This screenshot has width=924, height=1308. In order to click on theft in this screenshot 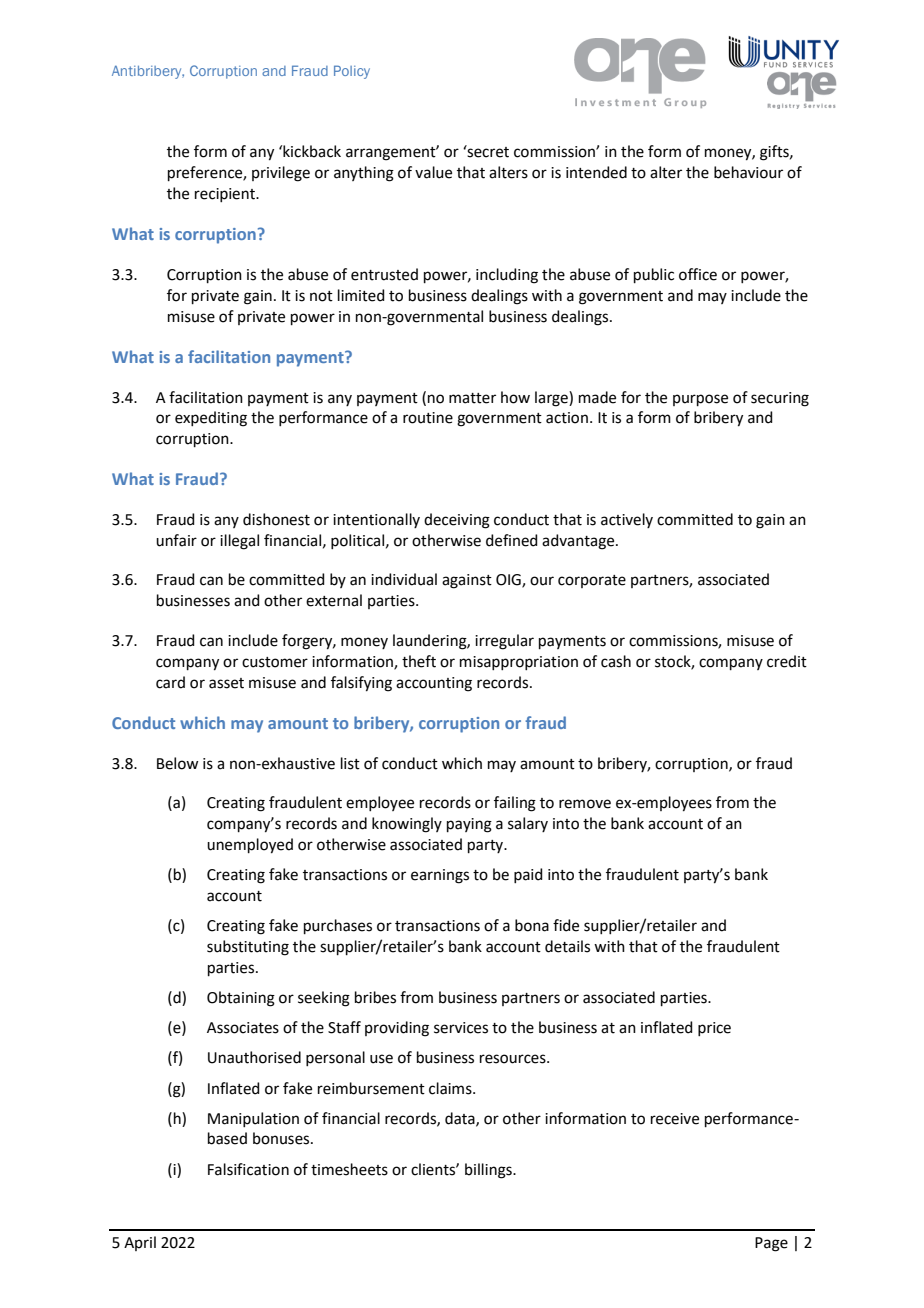, I will do `click(419, 661)`.
